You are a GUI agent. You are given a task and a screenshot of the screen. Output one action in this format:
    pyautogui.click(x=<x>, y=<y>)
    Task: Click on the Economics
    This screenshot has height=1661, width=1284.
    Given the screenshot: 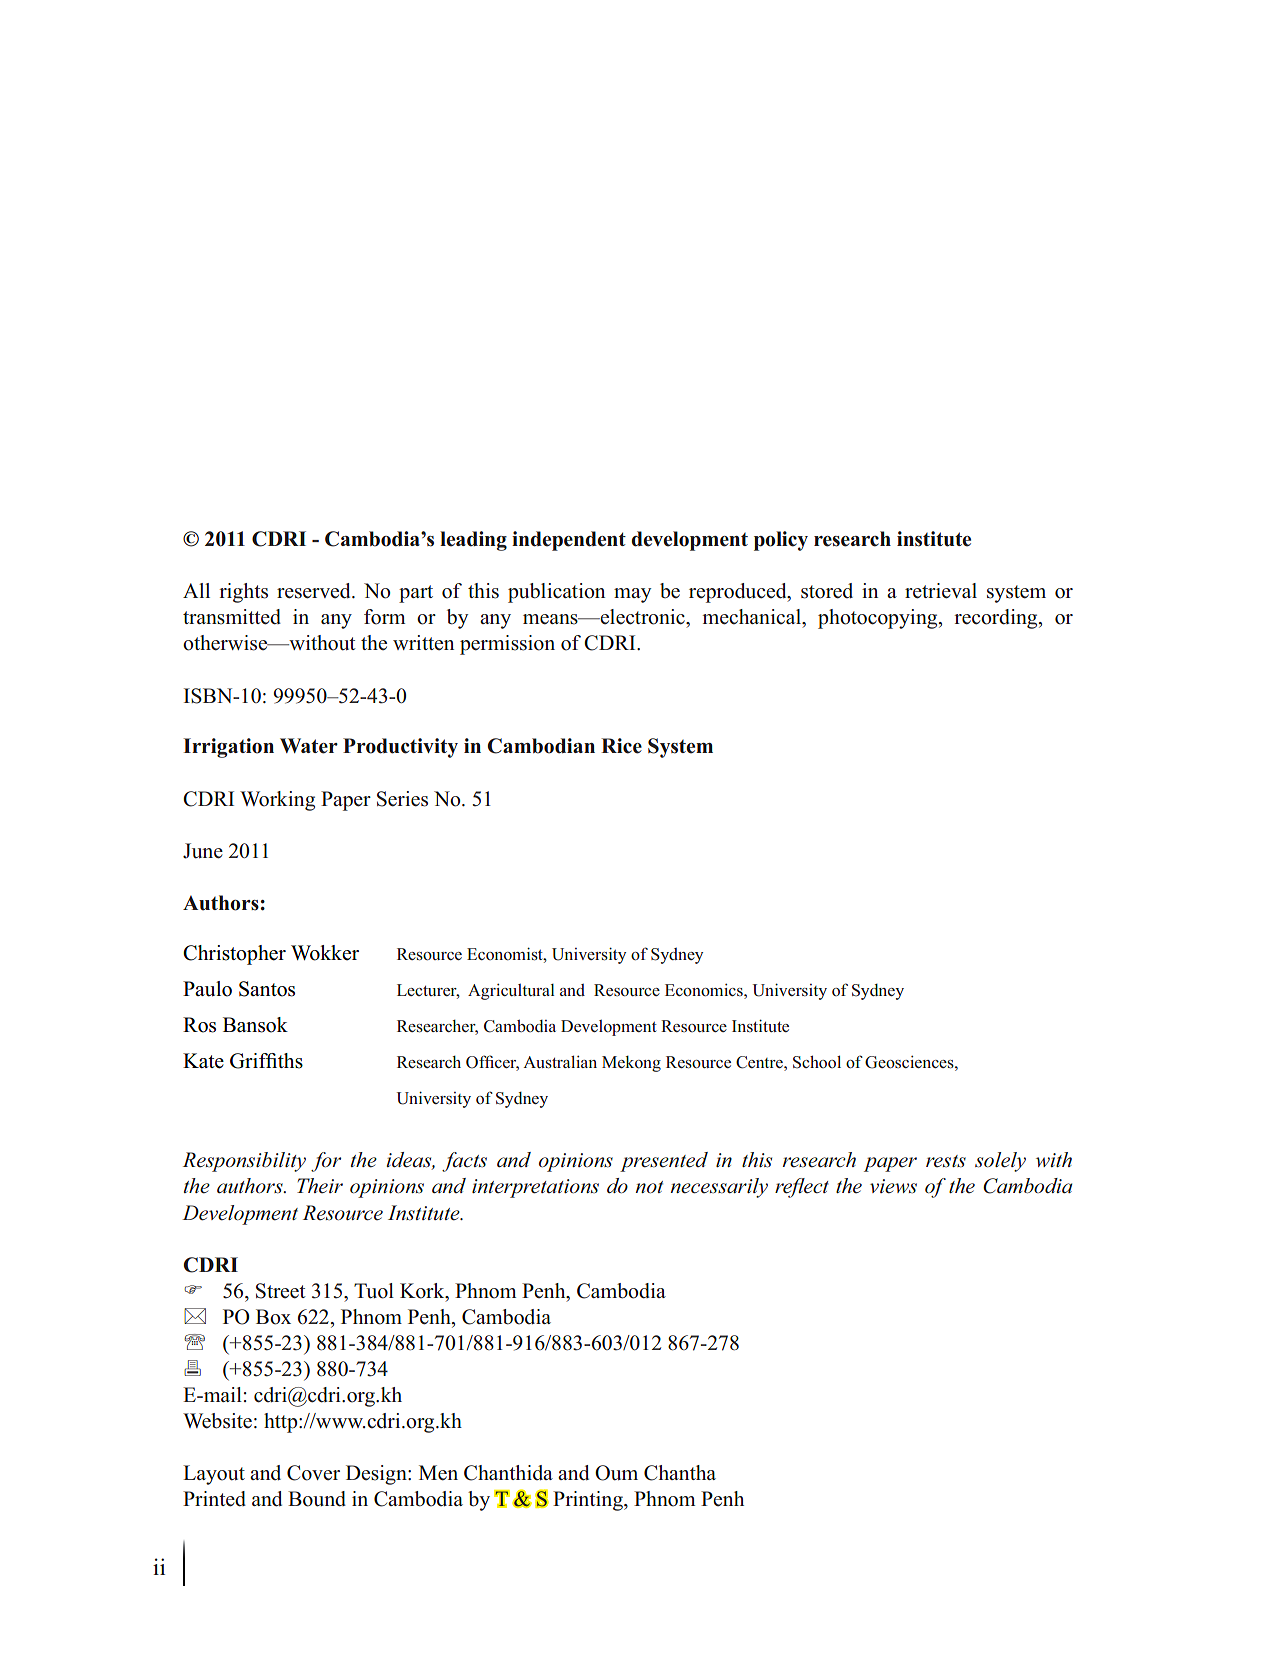 What is the action you would take?
    pyautogui.click(x=705, y=990)
